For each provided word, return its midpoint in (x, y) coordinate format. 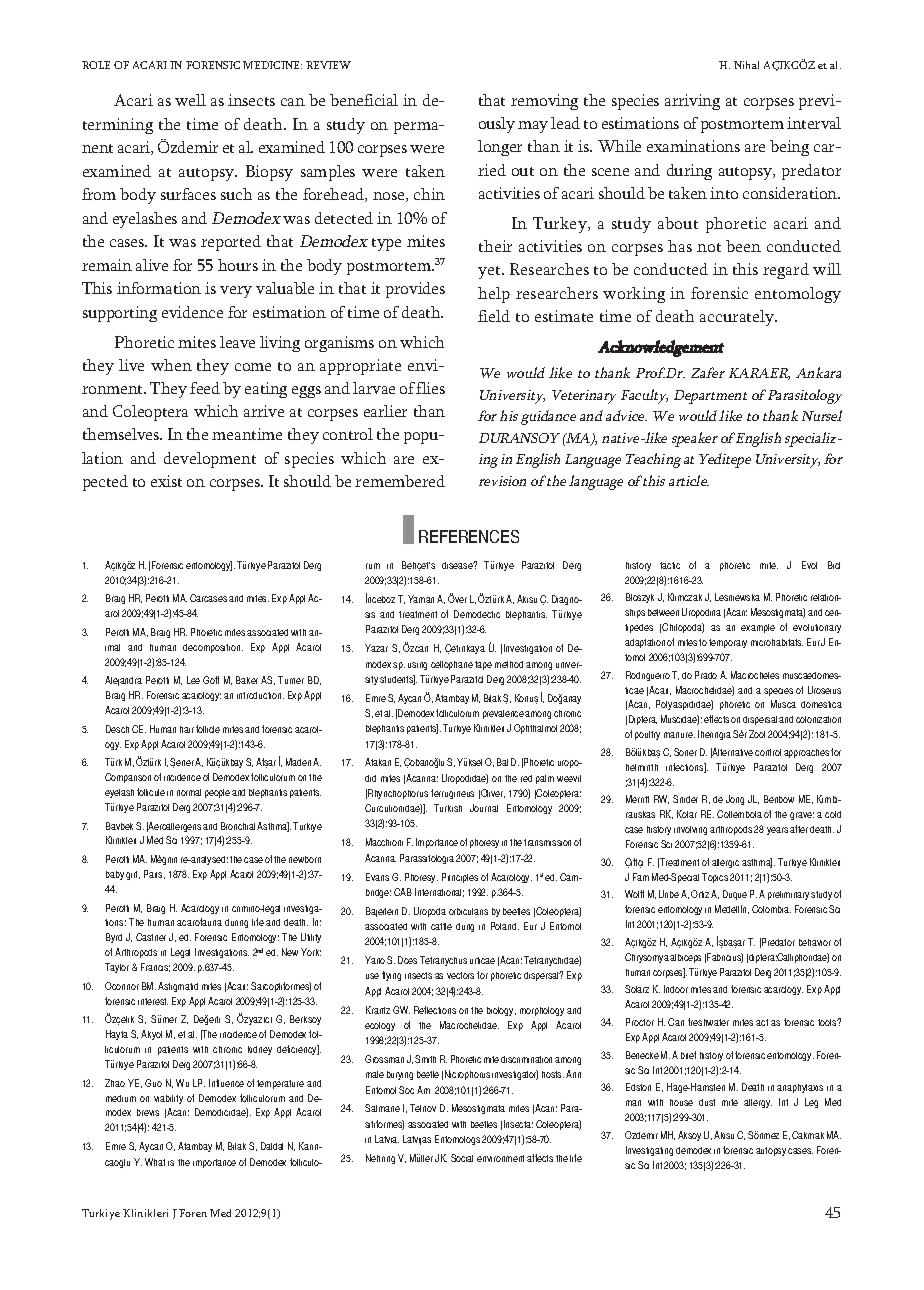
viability (168, 1099)
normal (189, 792)
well (190, 100)
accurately (738, 318)
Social (462, 1158)
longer (500, 148)
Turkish (448, 808)
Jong (735, 800)
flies (430, 388)
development (210, 460)
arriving (692, 102)
